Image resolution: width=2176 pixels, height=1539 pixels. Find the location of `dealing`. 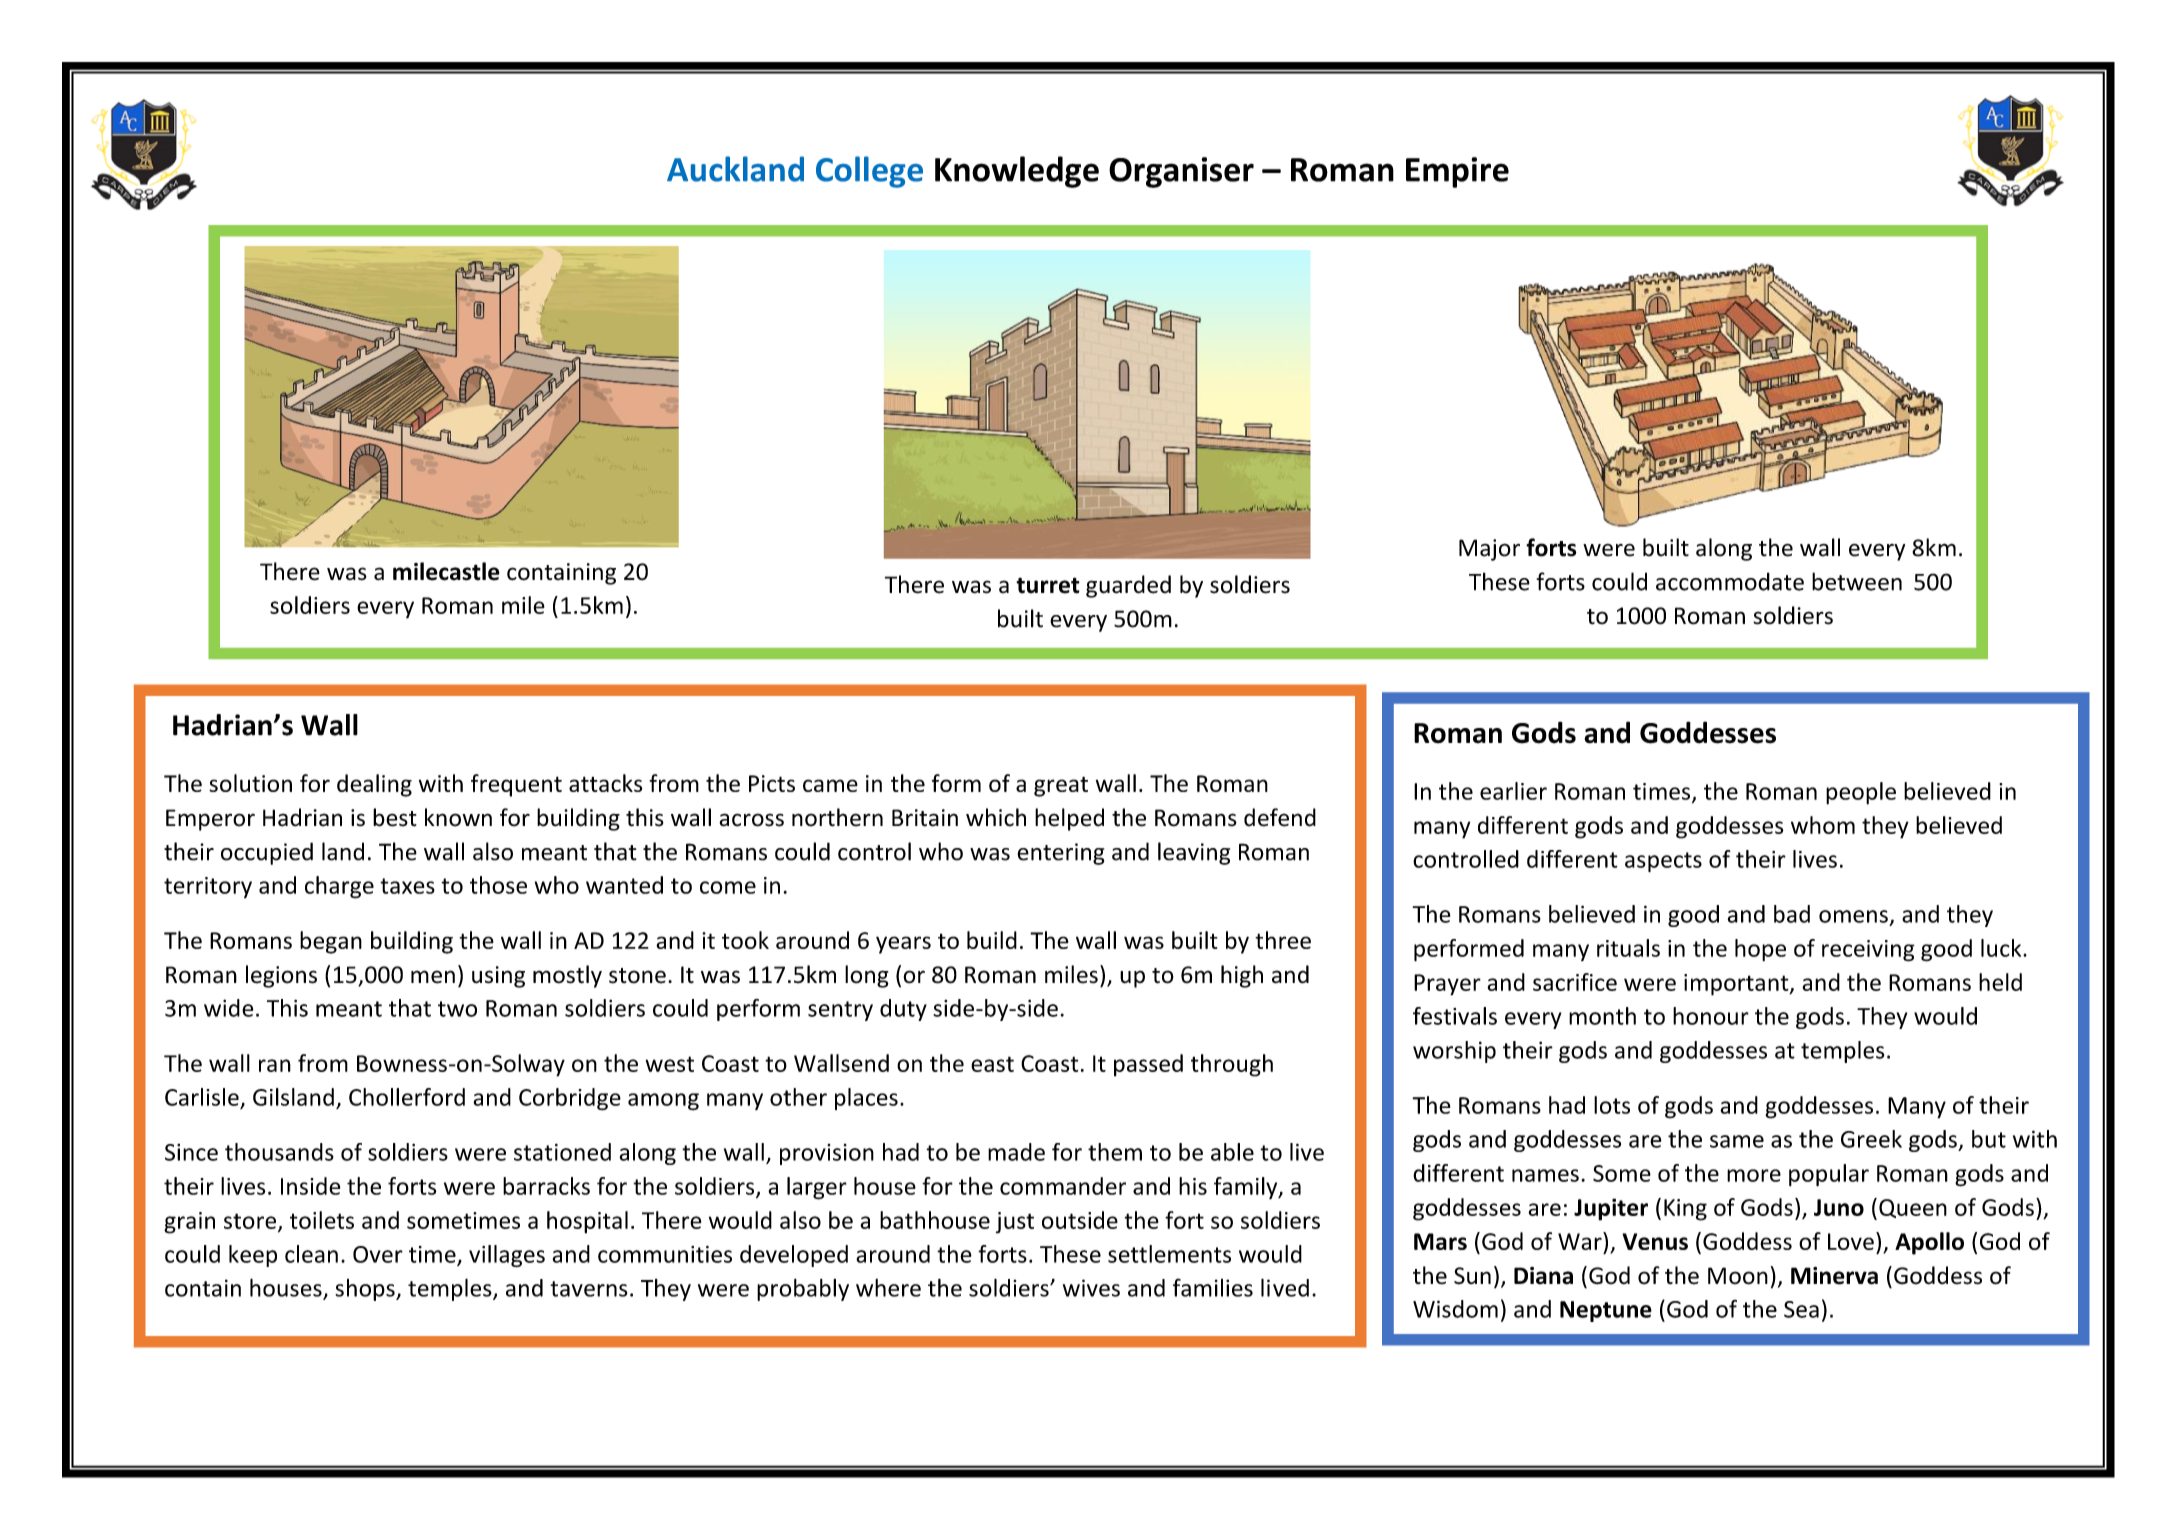

dealing is located at coordinates (374, 785).
